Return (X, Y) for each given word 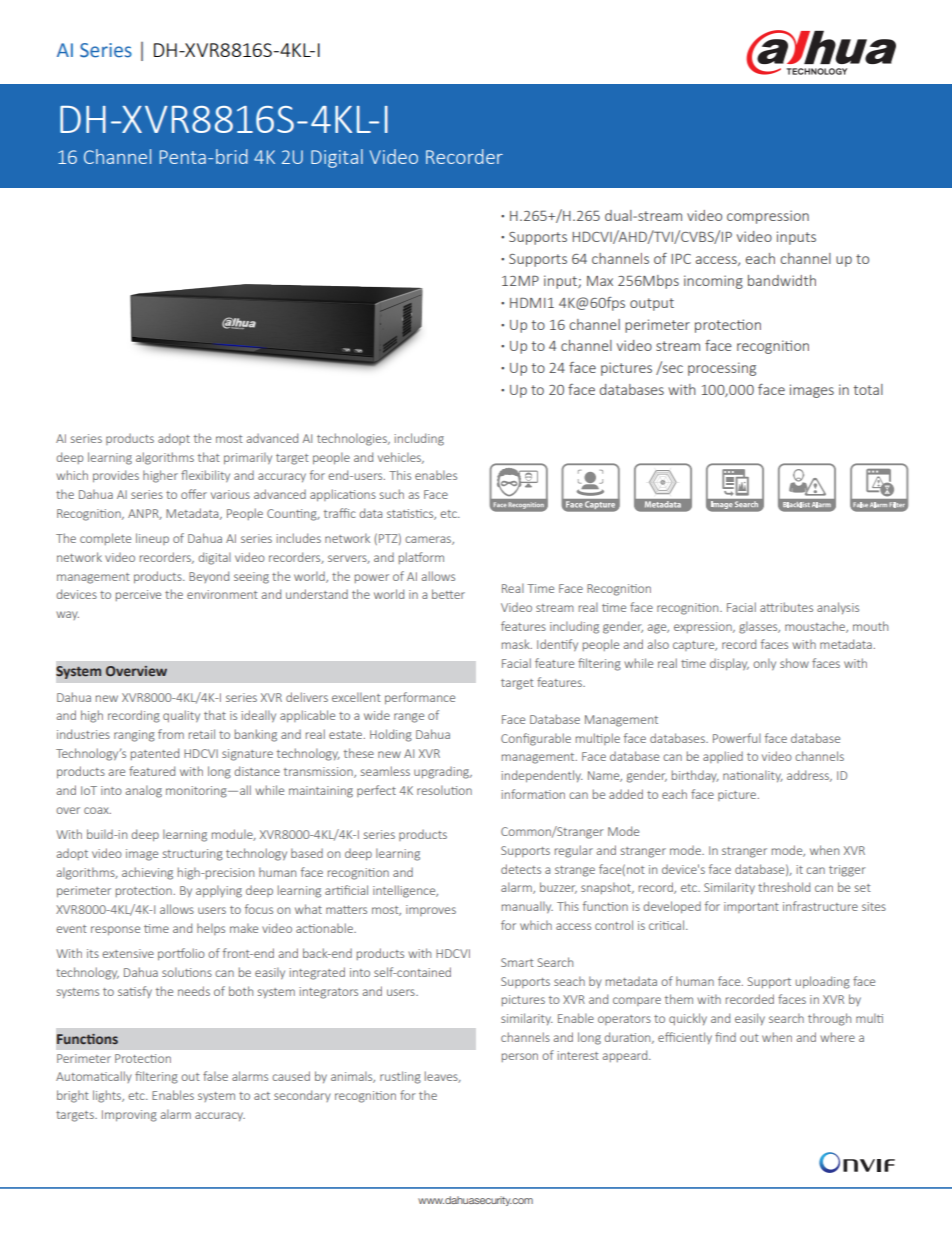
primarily (248, 458)
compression (768, 217)
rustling (400, 1077)
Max (600, 281)
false (215, 1076)
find (725, 1037)
